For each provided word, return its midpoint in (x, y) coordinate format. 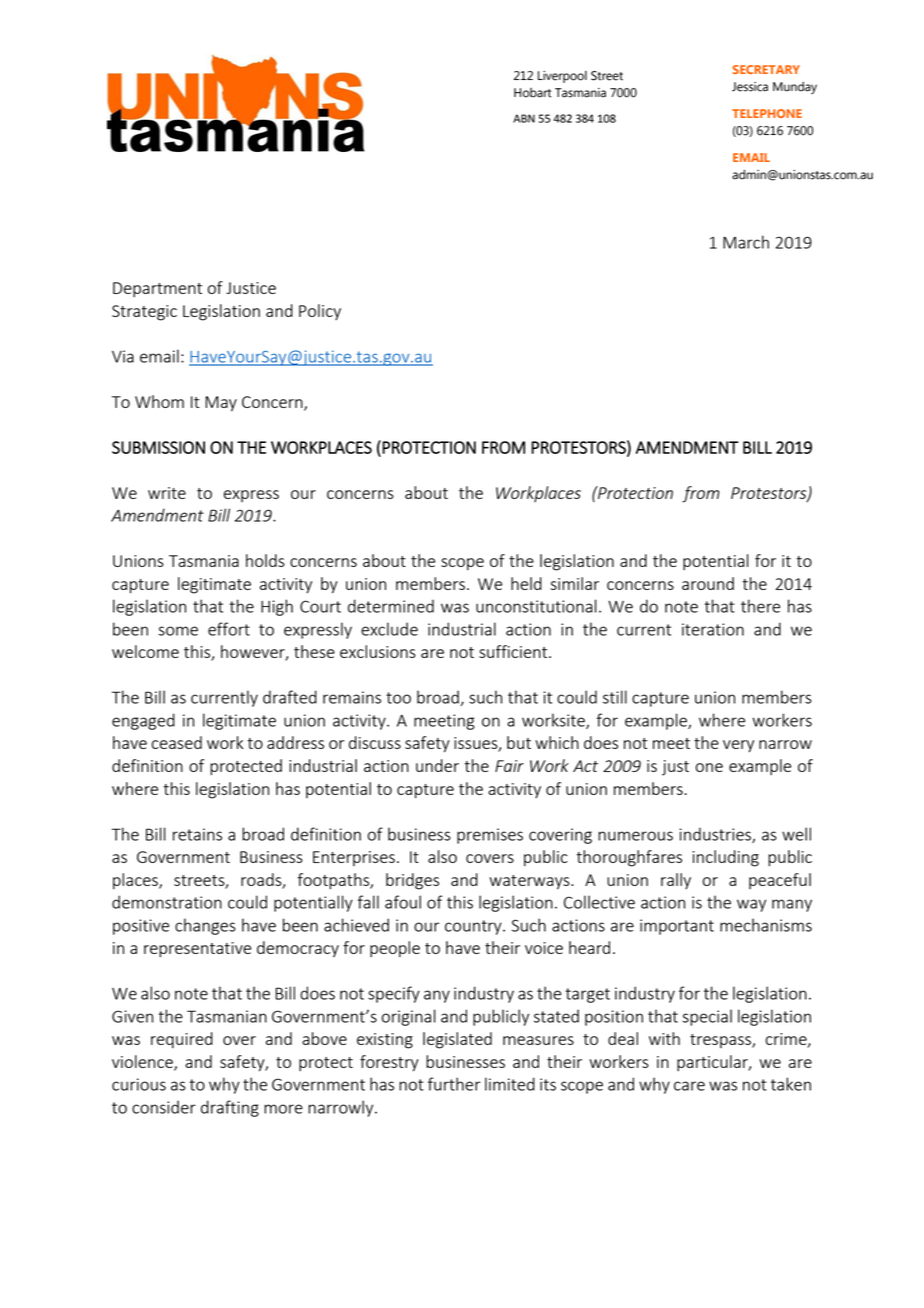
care (689, 1086)
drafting (230, 1108)
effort (229, 629)
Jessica (750, 87)
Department (157, 289)
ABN (524, 118)
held (526, 583)
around (708, 583)
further (454, 1084)
